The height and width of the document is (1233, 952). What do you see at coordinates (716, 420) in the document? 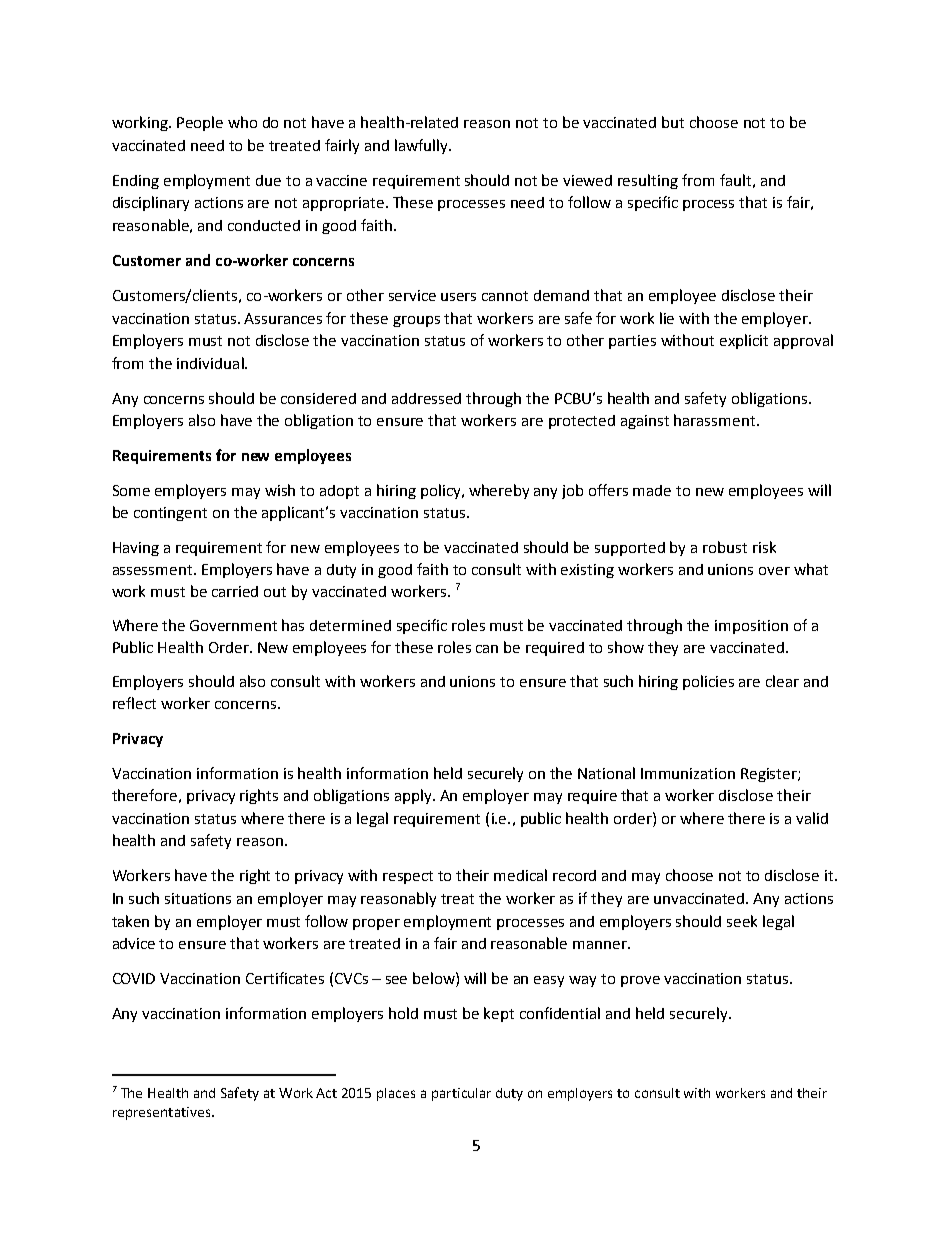
I see `harassment` at bounding box center [716, 420].
